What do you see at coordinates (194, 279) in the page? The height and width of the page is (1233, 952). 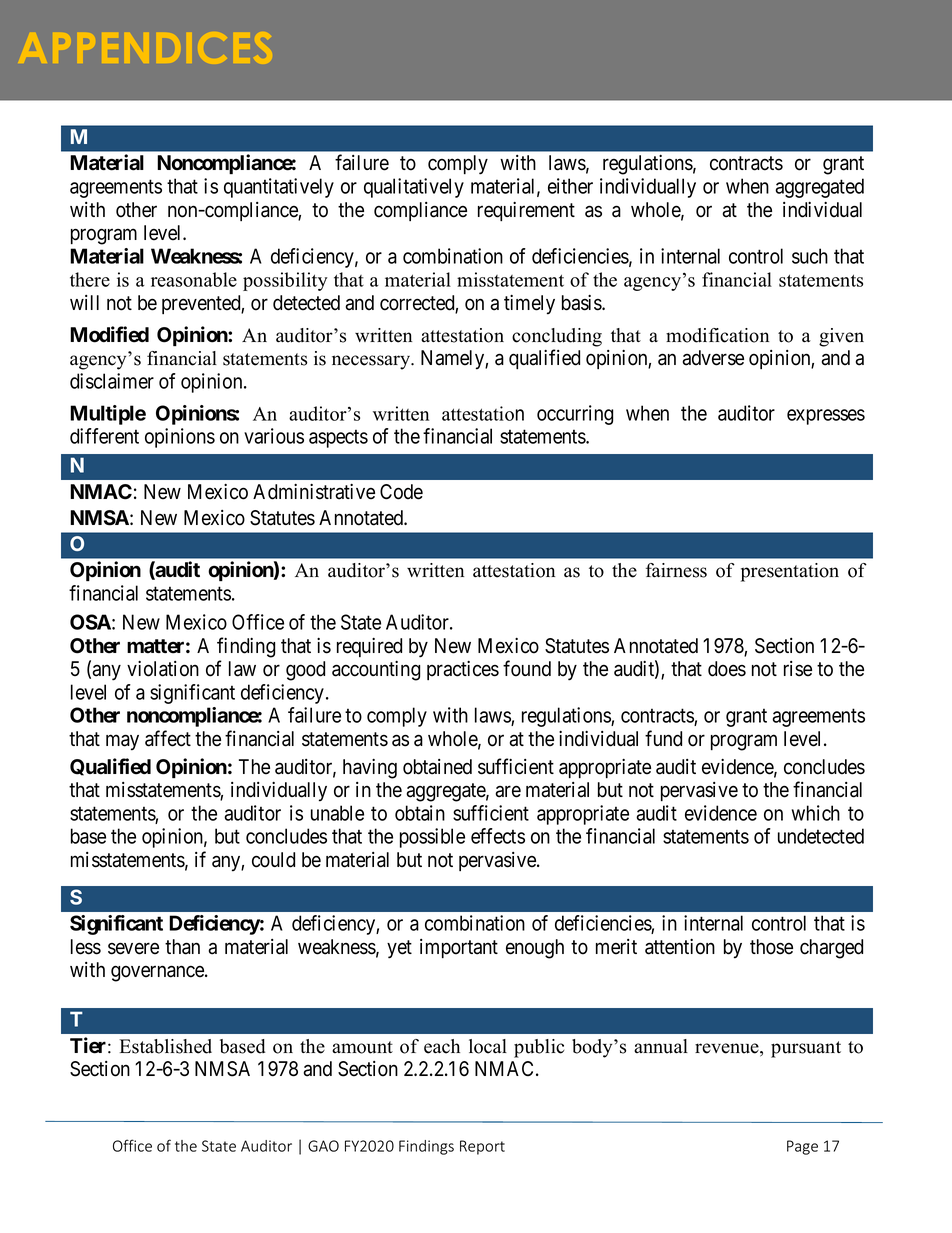 I see `reasonable` at bounding box center [194, 279].
